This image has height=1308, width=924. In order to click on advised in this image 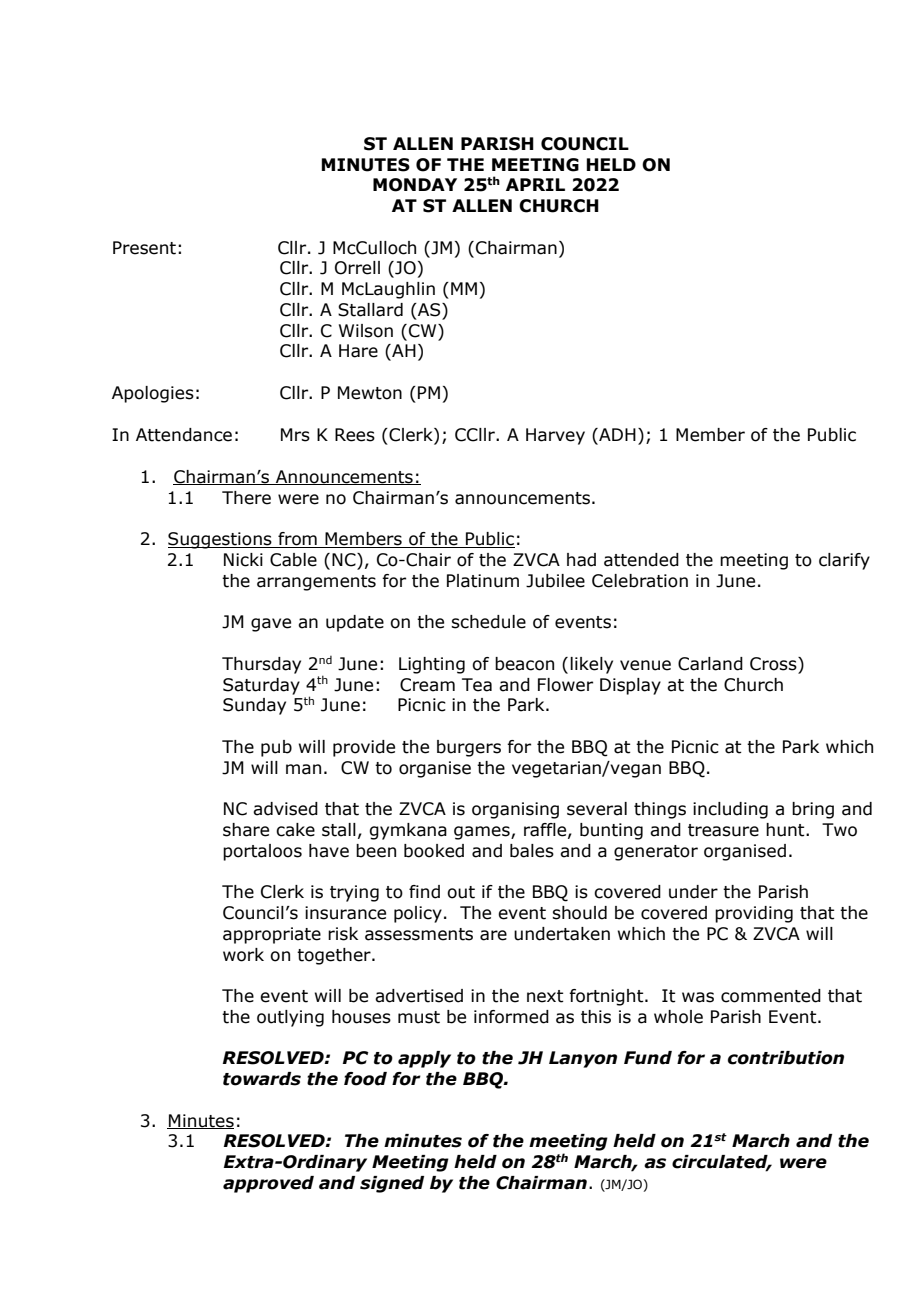, I will do `click(285, 809)`.
